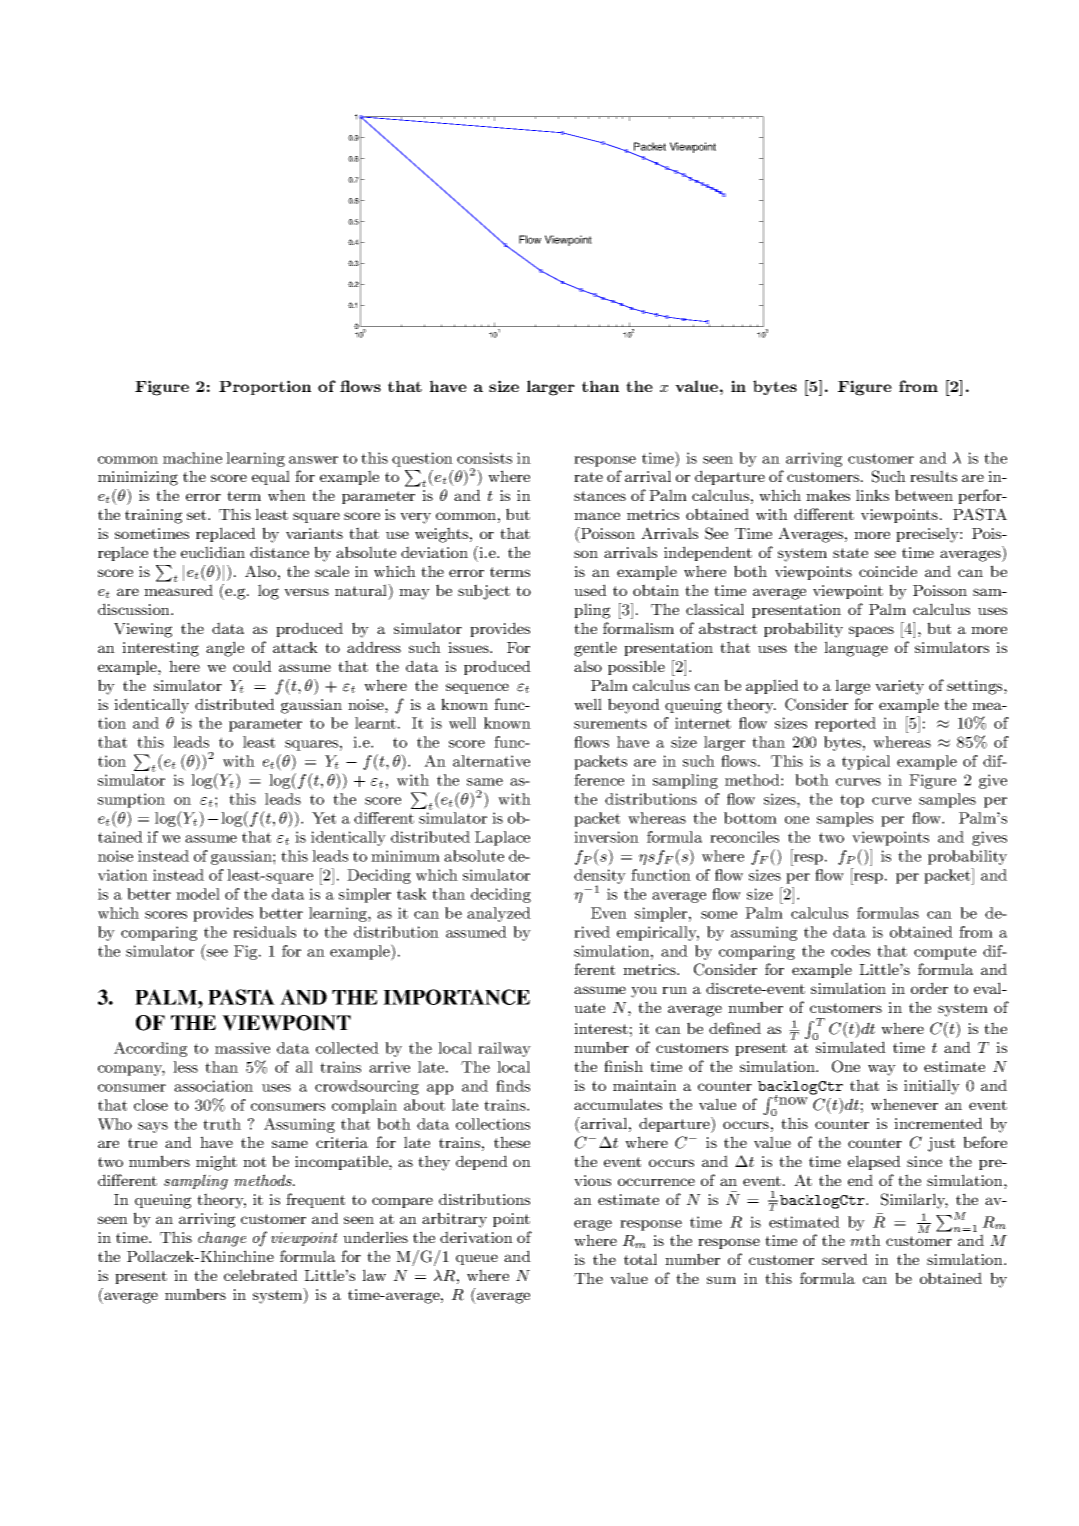  I want to click on links, so click(872, 495).
